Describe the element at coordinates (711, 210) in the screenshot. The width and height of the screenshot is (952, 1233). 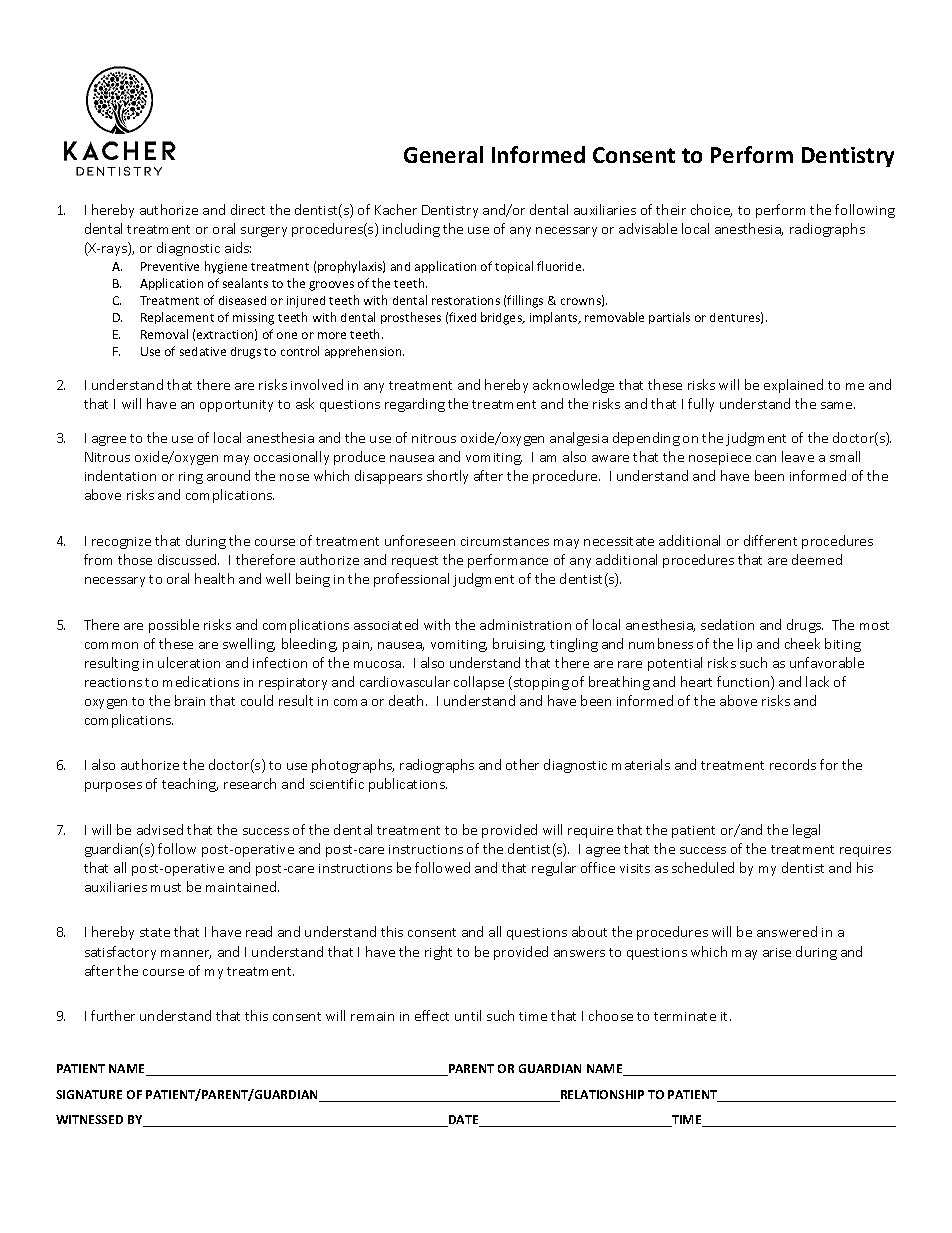
I see `choice` at that location.
